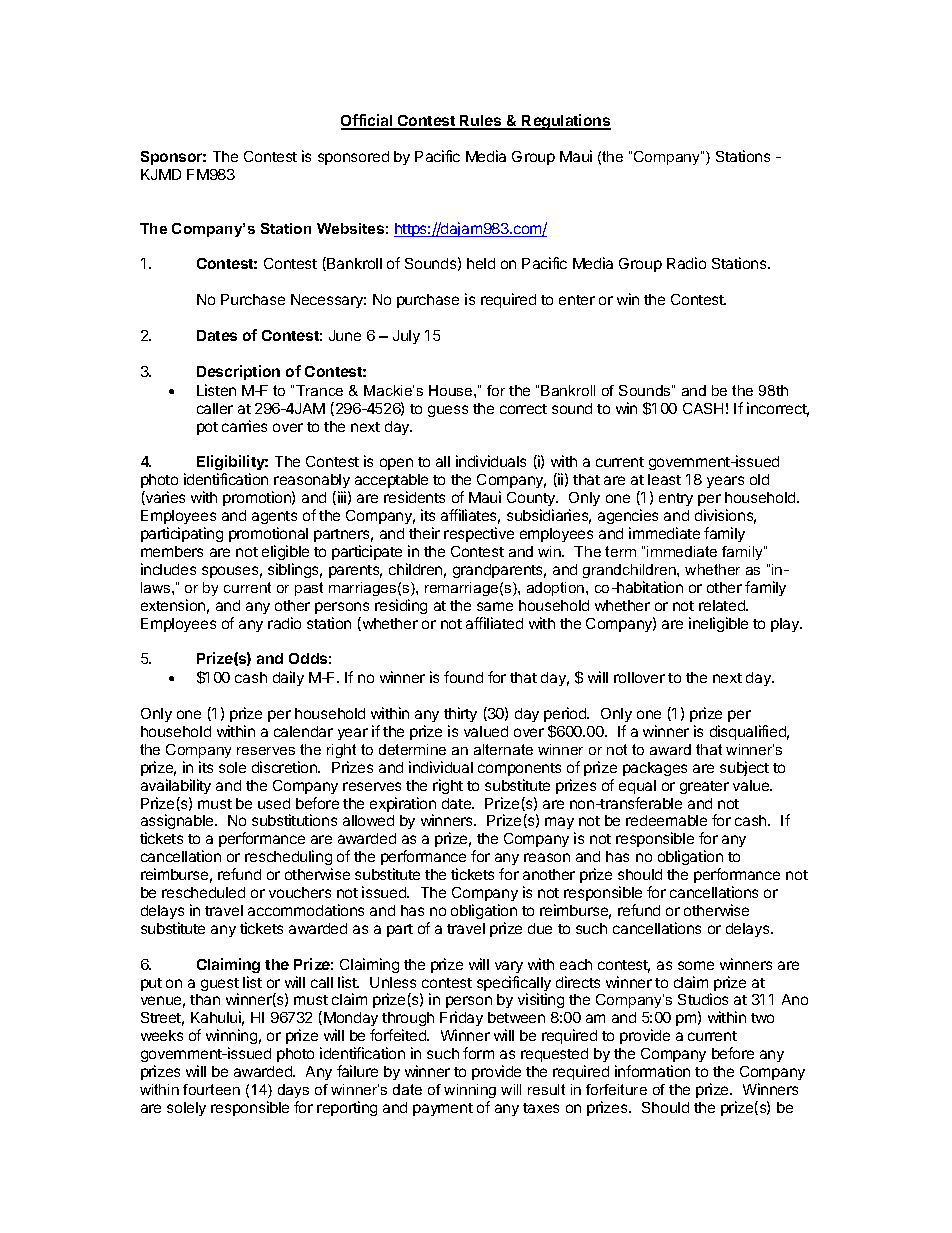 This screenshot has height=1233, width=952. I want to click on payment, so click(443, 1109).
